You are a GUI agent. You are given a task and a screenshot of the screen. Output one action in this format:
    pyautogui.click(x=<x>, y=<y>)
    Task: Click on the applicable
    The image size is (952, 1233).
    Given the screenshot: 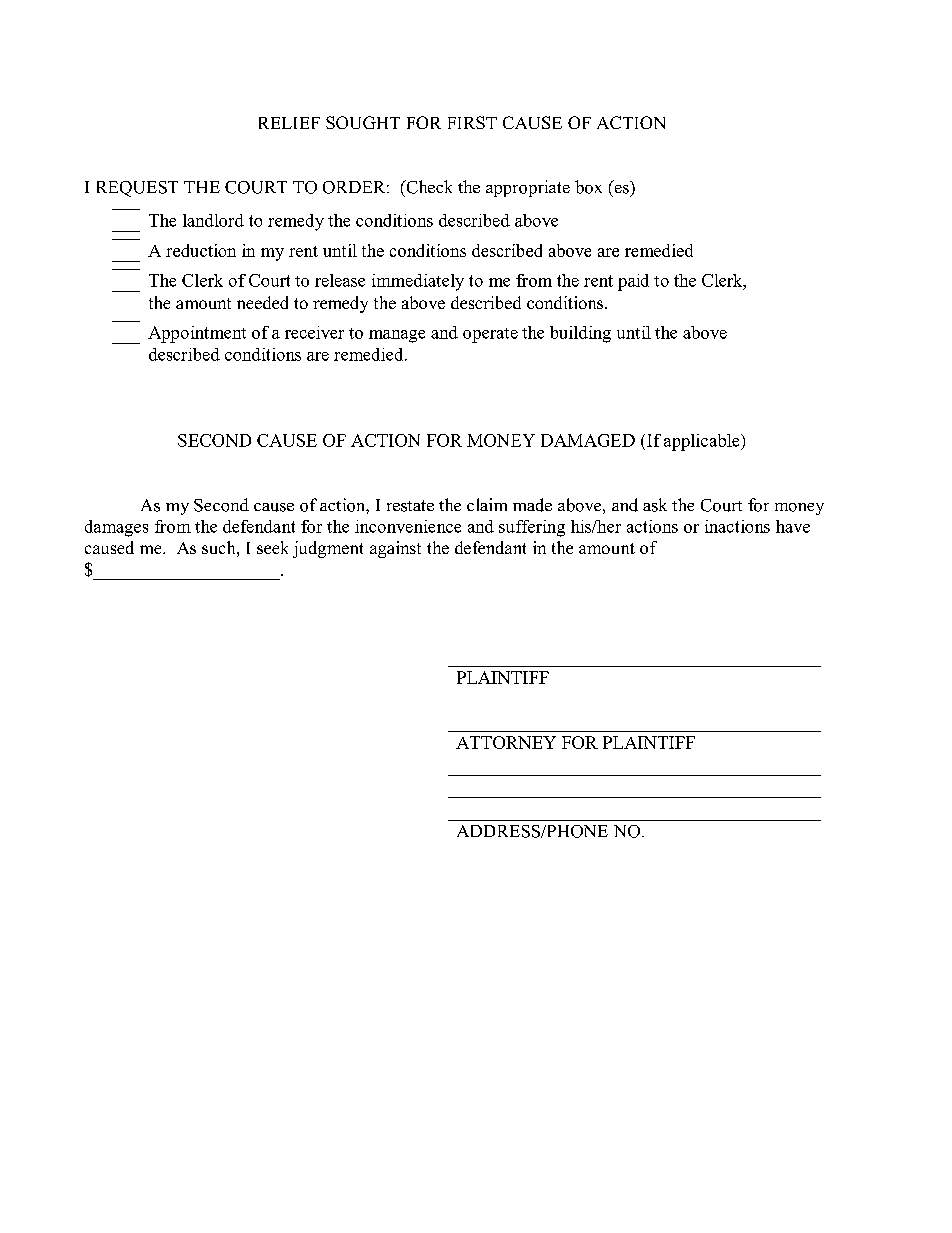 What is the action you would take?
    pyautogui.click(x=703, y=442)
